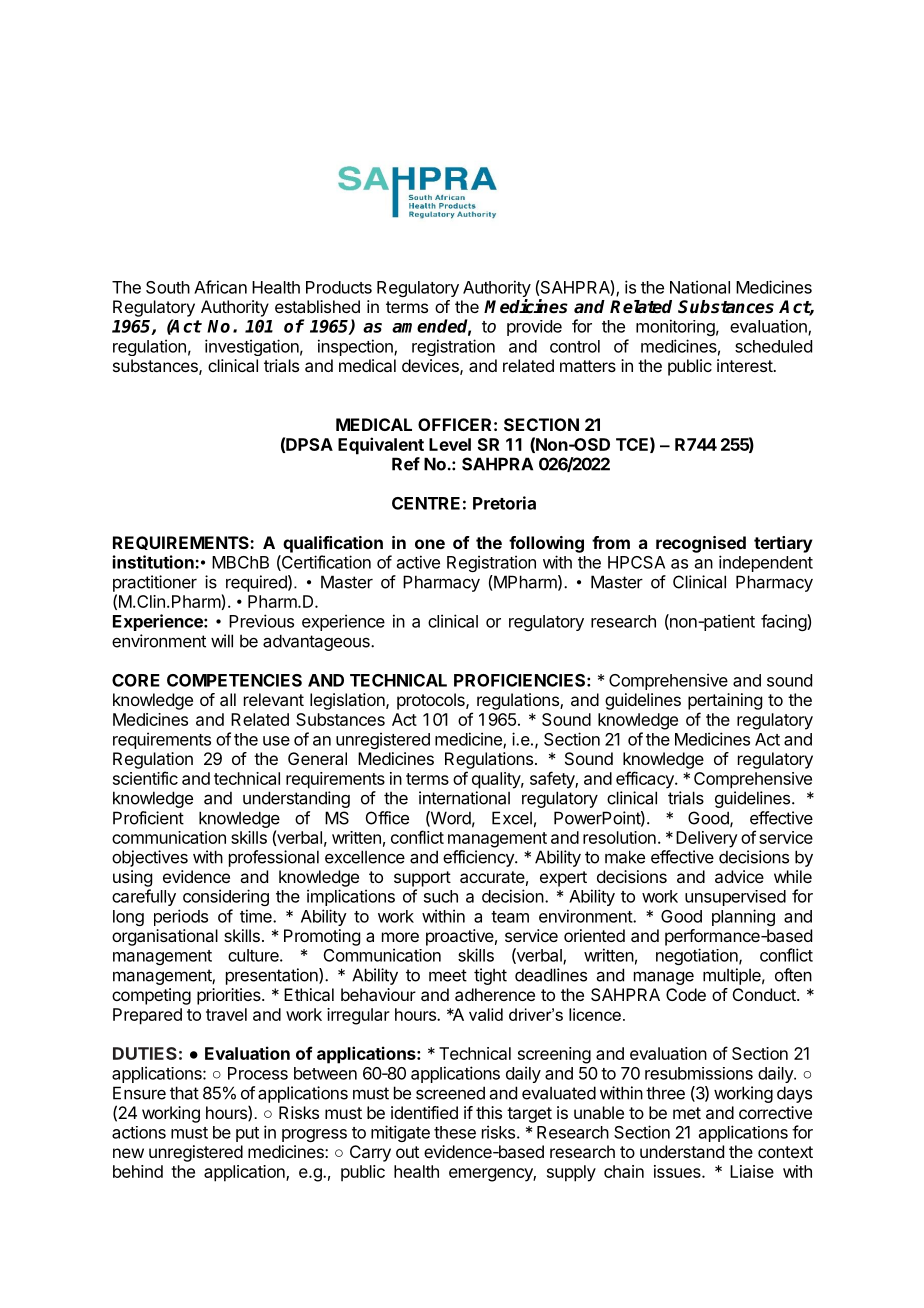  Describe the element at coordinates (534, 328) in the screenshot. I see `provide` at that location.
